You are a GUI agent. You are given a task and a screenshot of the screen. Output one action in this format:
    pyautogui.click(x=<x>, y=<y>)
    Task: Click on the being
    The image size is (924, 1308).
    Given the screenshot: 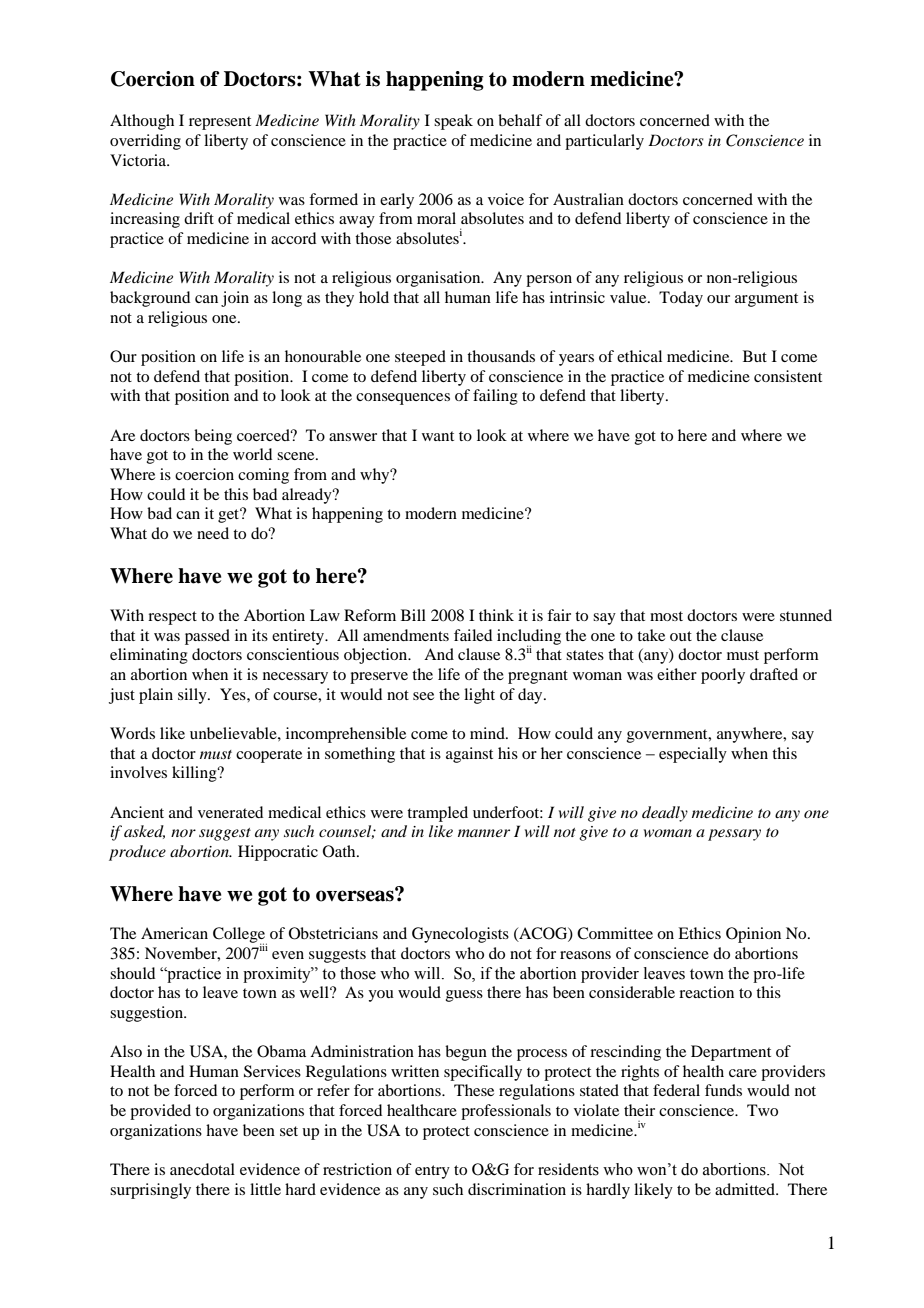 What is the action you would take?
    pyautogui.click(x=213, y=437)
